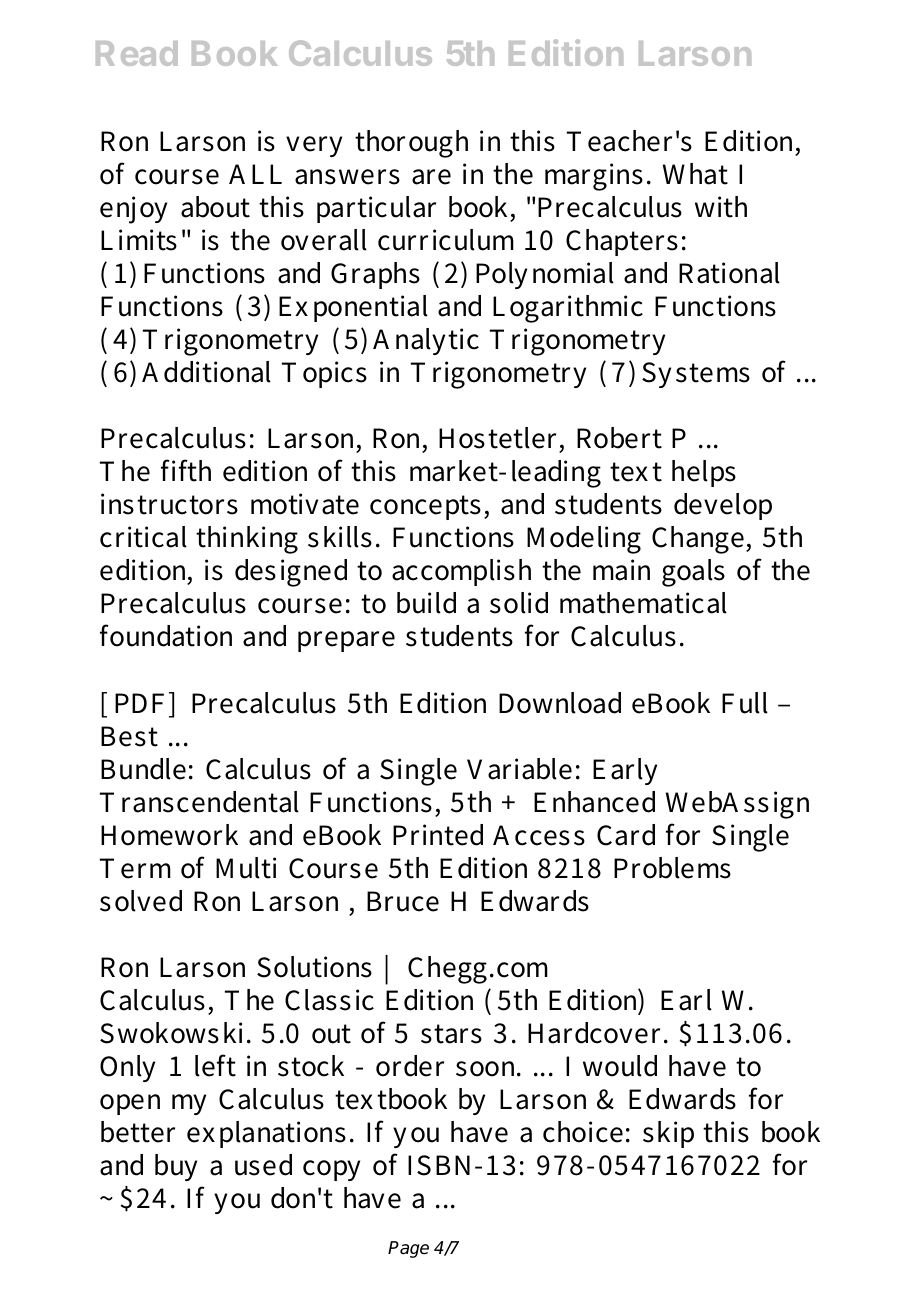 This document has height=1311, width=924. What do you see at coordinates (672, 868) in the document?
I see `Problems` at bounding box center [672, 868].
